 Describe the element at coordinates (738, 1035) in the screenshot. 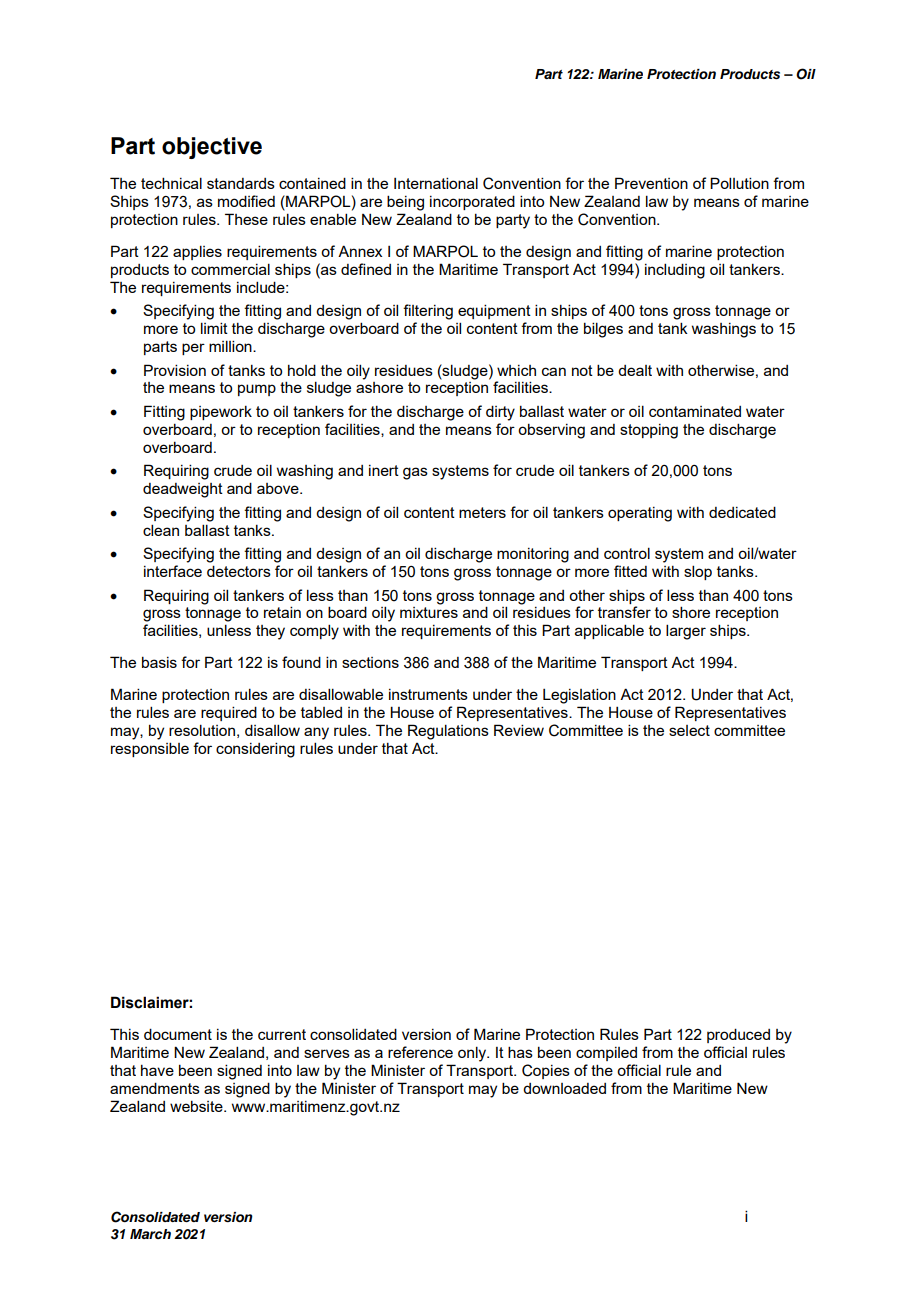

I see `produced` at that location.
